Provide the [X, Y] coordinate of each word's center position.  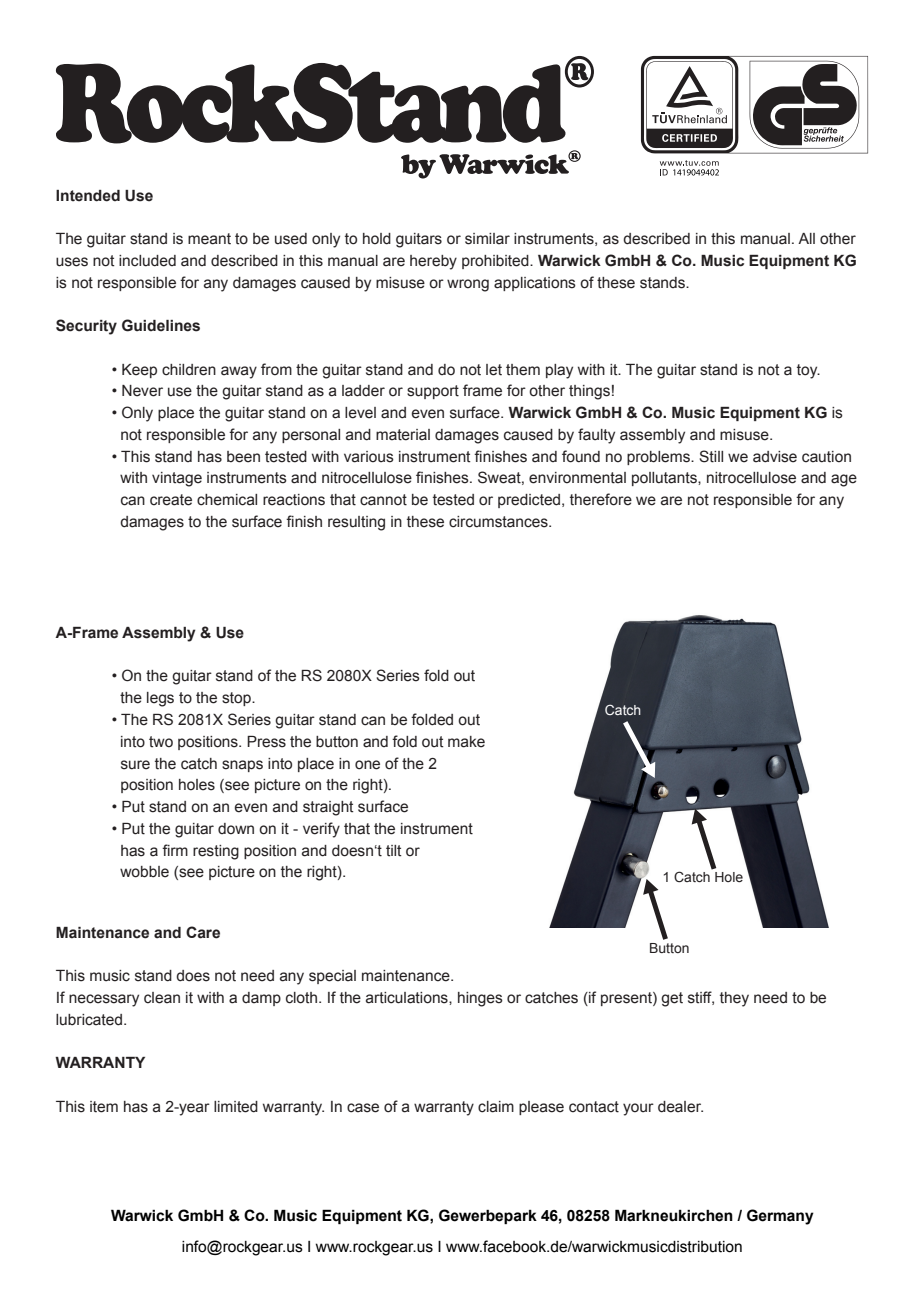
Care [203, 932]
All [806, 238]
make [466, 742]
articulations [408, 998]
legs [160, 699]
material [403, 435]
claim [496, 1107]
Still [711, 456]
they [734, 999]
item [104, 1107]
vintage [177, 479]
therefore [601, 499]
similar [487, 239]
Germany [780, 1217]
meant [209, 239]
